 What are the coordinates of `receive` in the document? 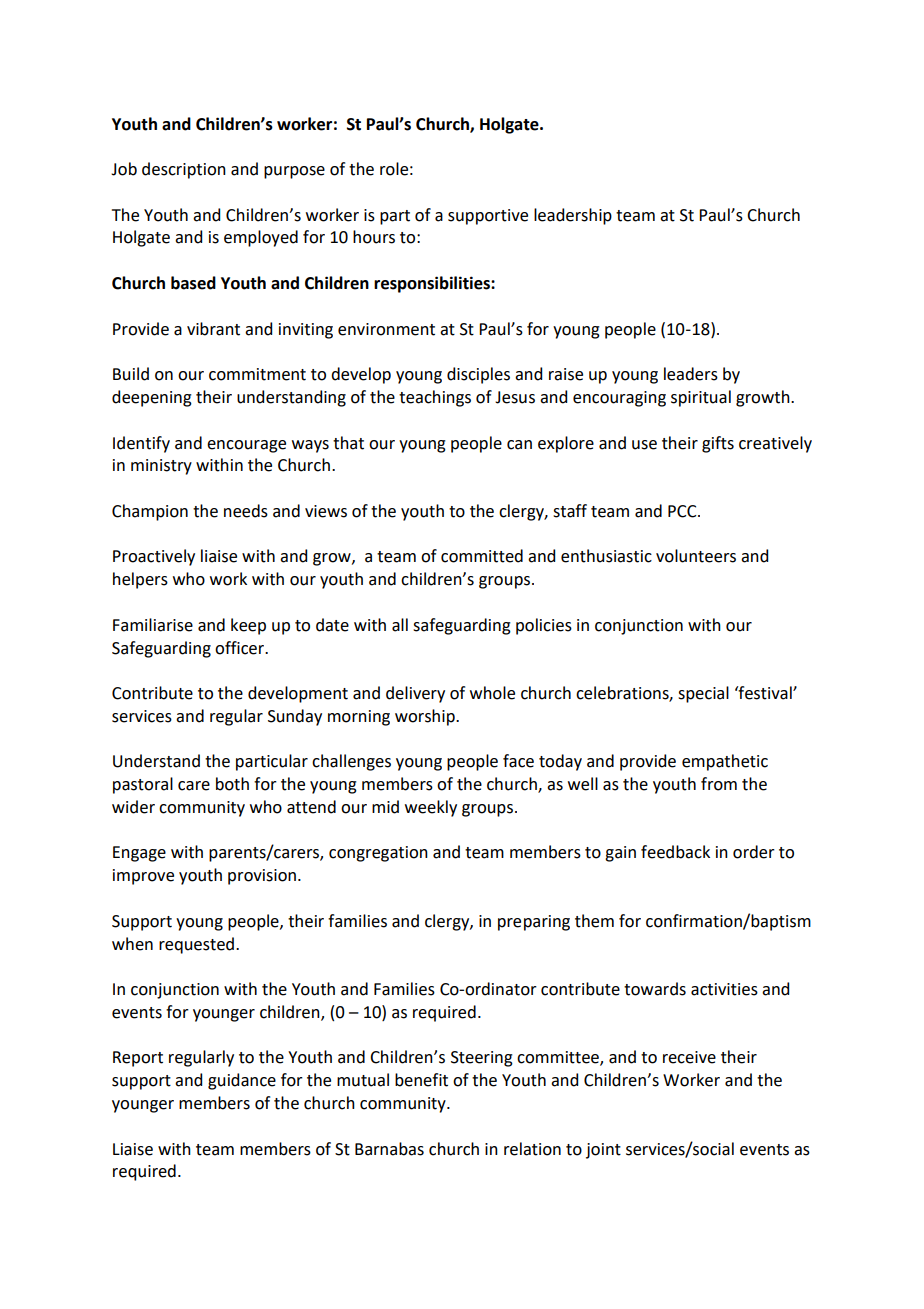 It's located at (689, 1057).
